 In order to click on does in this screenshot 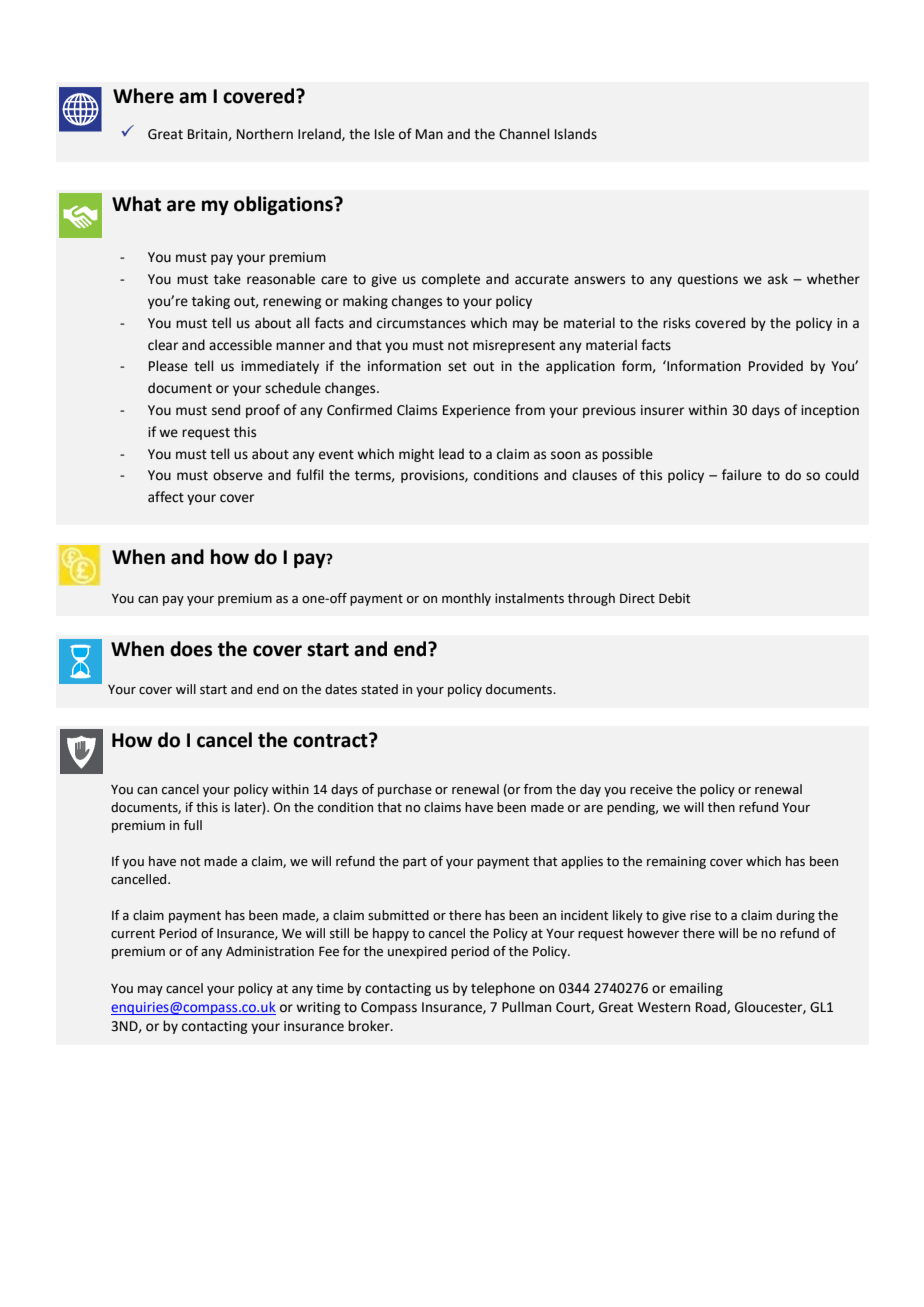, I will do `click(191, 649)`.
